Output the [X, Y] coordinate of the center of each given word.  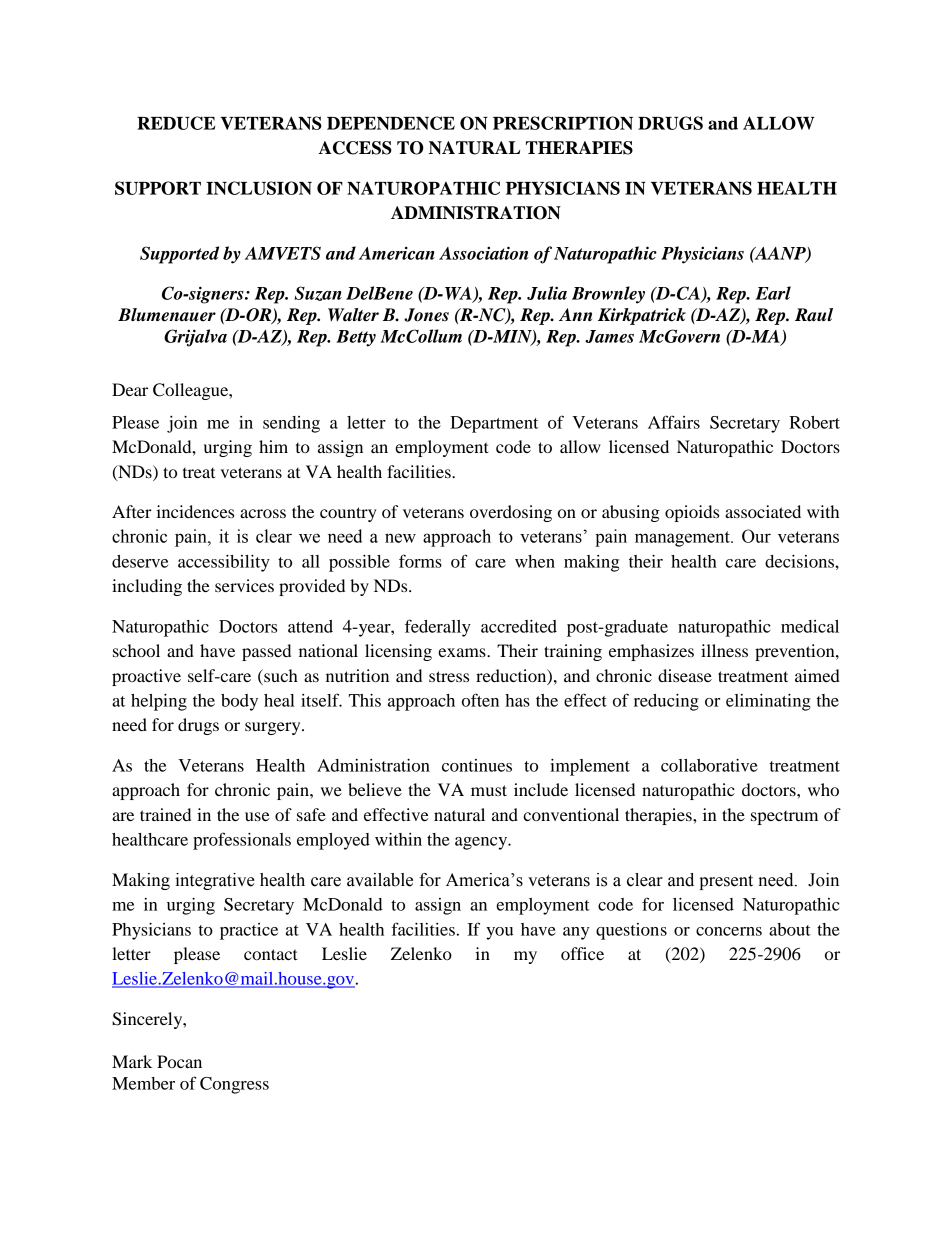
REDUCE [176, 123]
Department [494, 424]
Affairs [674, 422]
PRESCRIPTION [563, 123]
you [499, 933]
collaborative [709, 765]
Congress [234, 1085]
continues [477, 765]
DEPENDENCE [391, 123]
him [273, 446]
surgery [274, 728]
